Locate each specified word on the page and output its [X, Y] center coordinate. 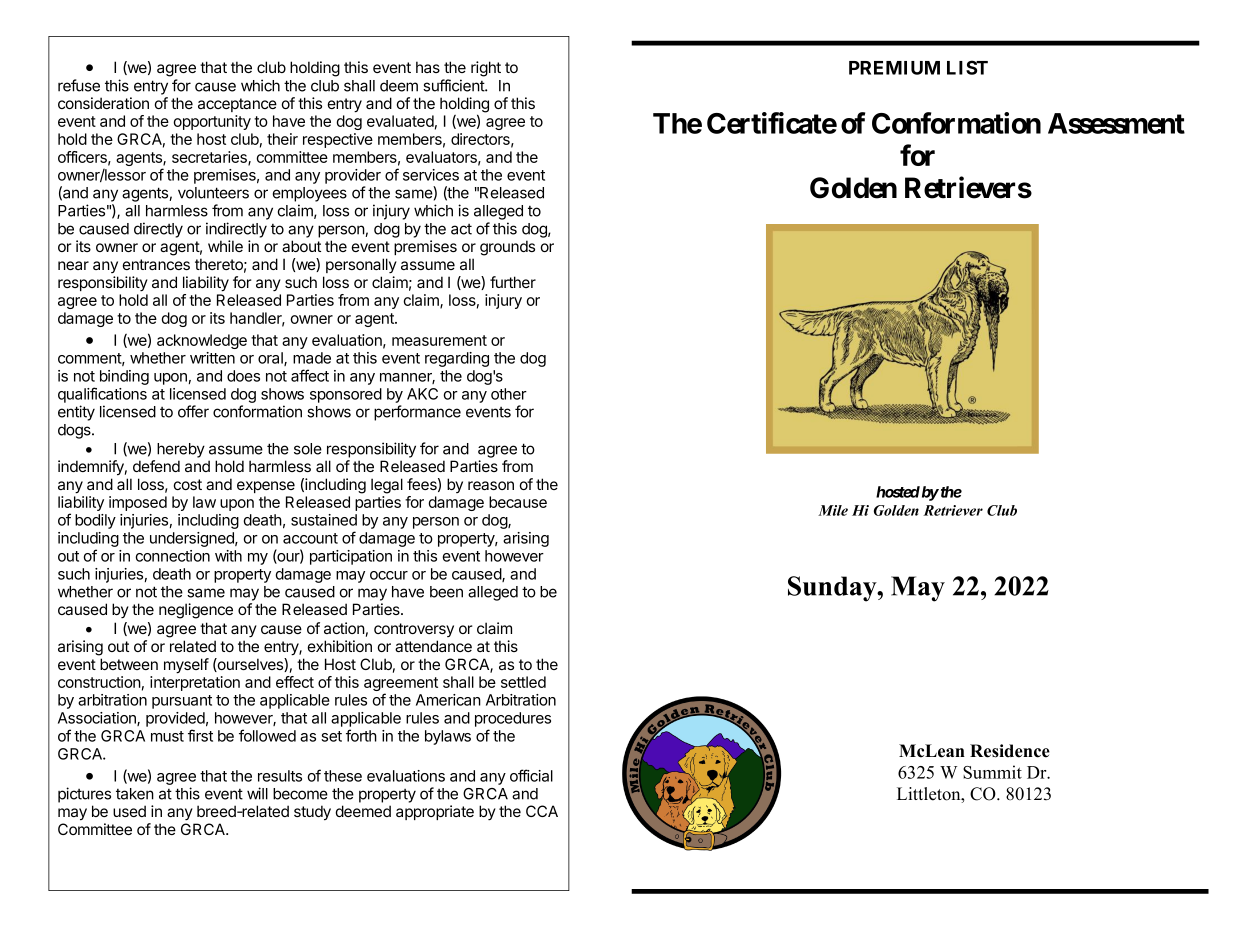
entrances [156, 264]
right [486, 69]
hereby [181, 450]
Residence [1010, 751]
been [446, 592]
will [257, 793]
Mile [833, 510]
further [513, 282]
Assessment [1116, 123]
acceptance [237, 105]
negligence [196, 611]
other [509, 394]
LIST [967, 67]
